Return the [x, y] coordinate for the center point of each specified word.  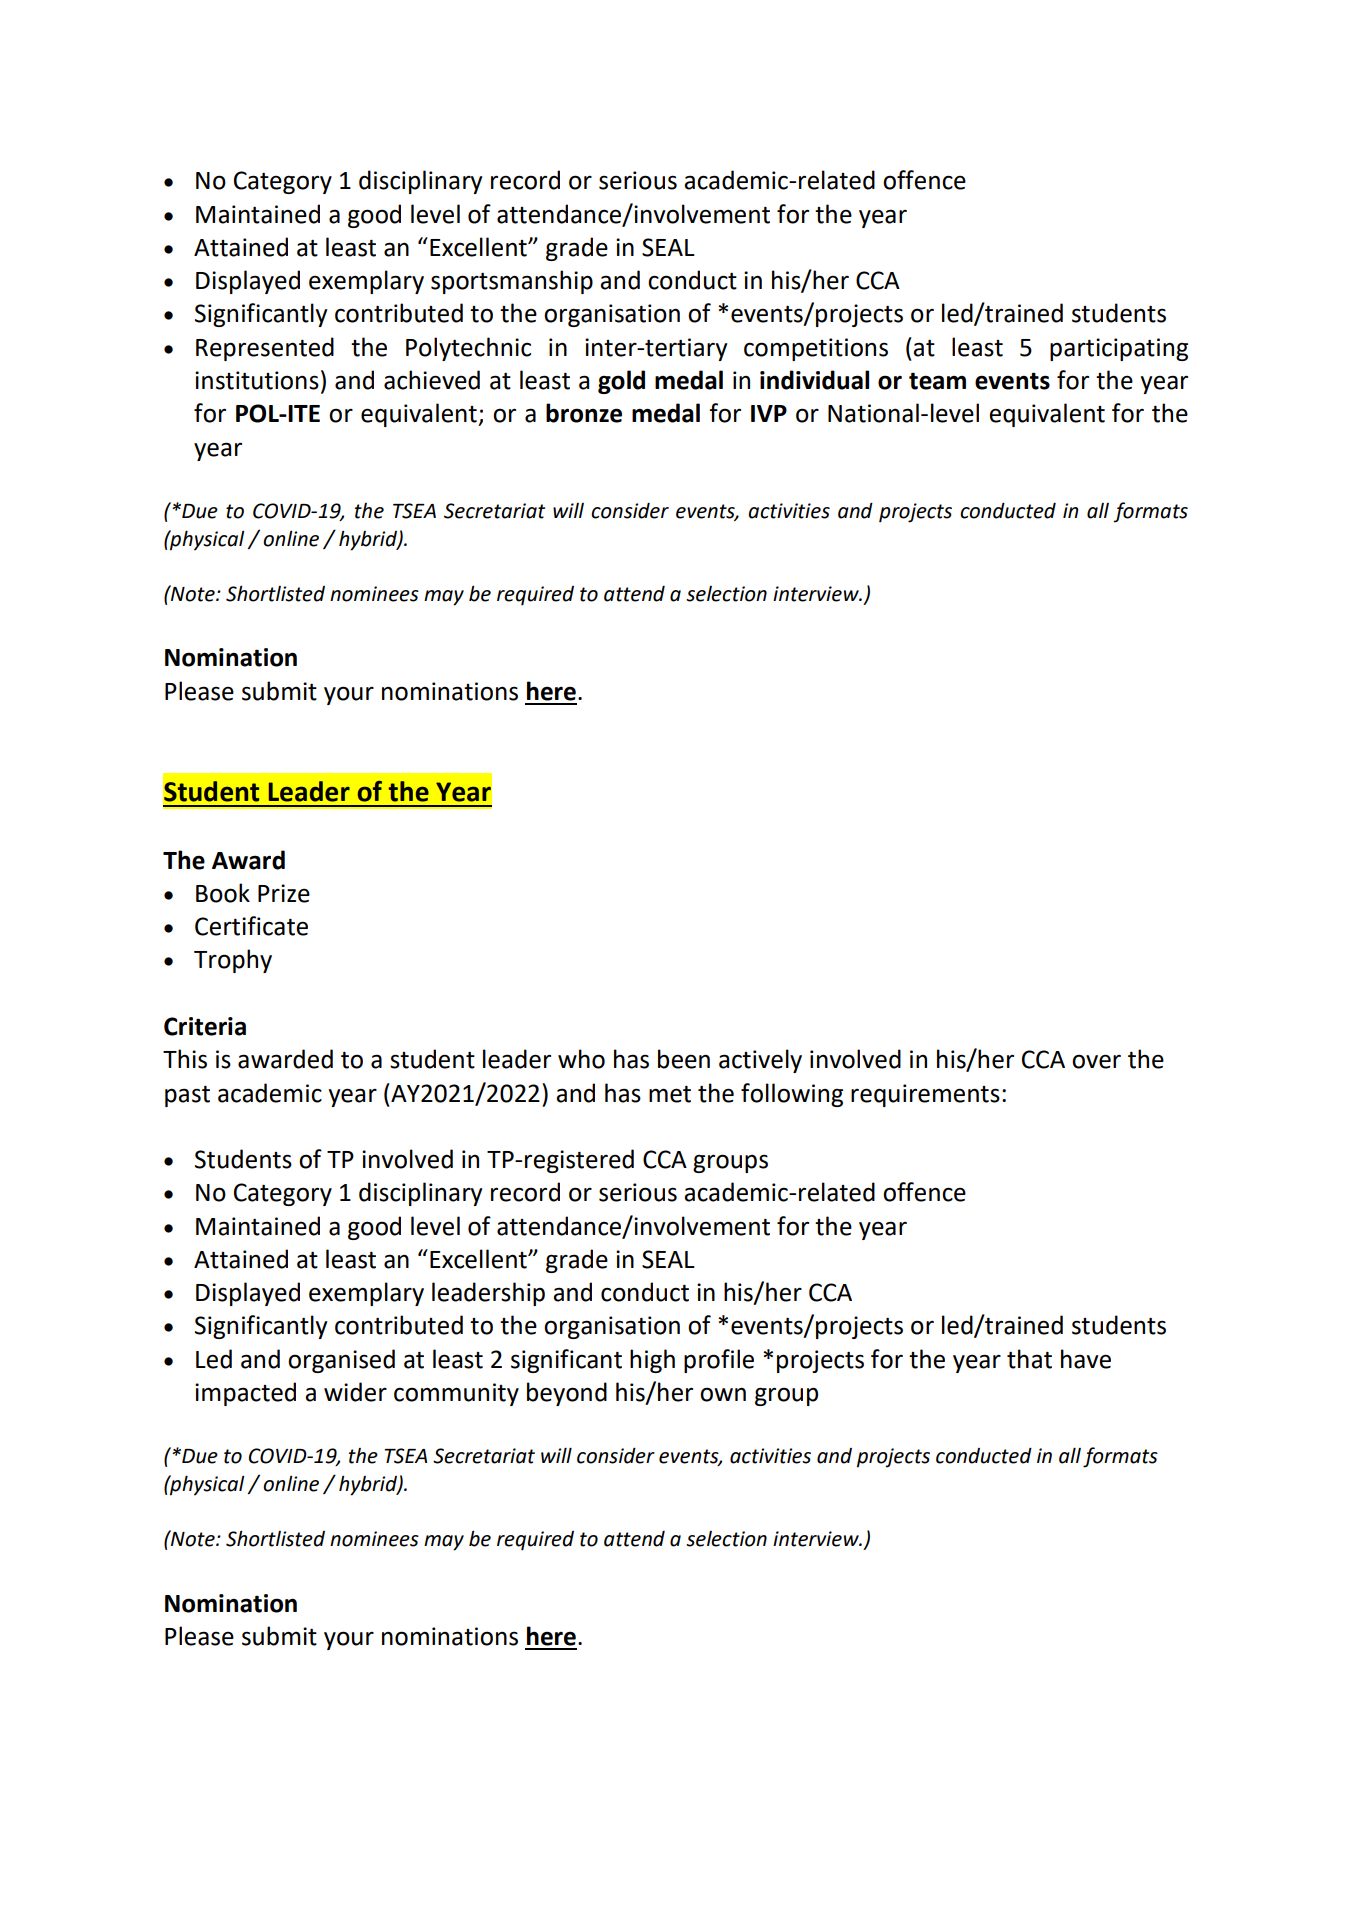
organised [341, 1361]
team [937, 381]
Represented [265, 349]
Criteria [205, 1026]
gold [621, 382]
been [684, 1059]
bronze [584, 413]
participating [1119, 349]
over [1096, 1061]
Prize [284, 893]
